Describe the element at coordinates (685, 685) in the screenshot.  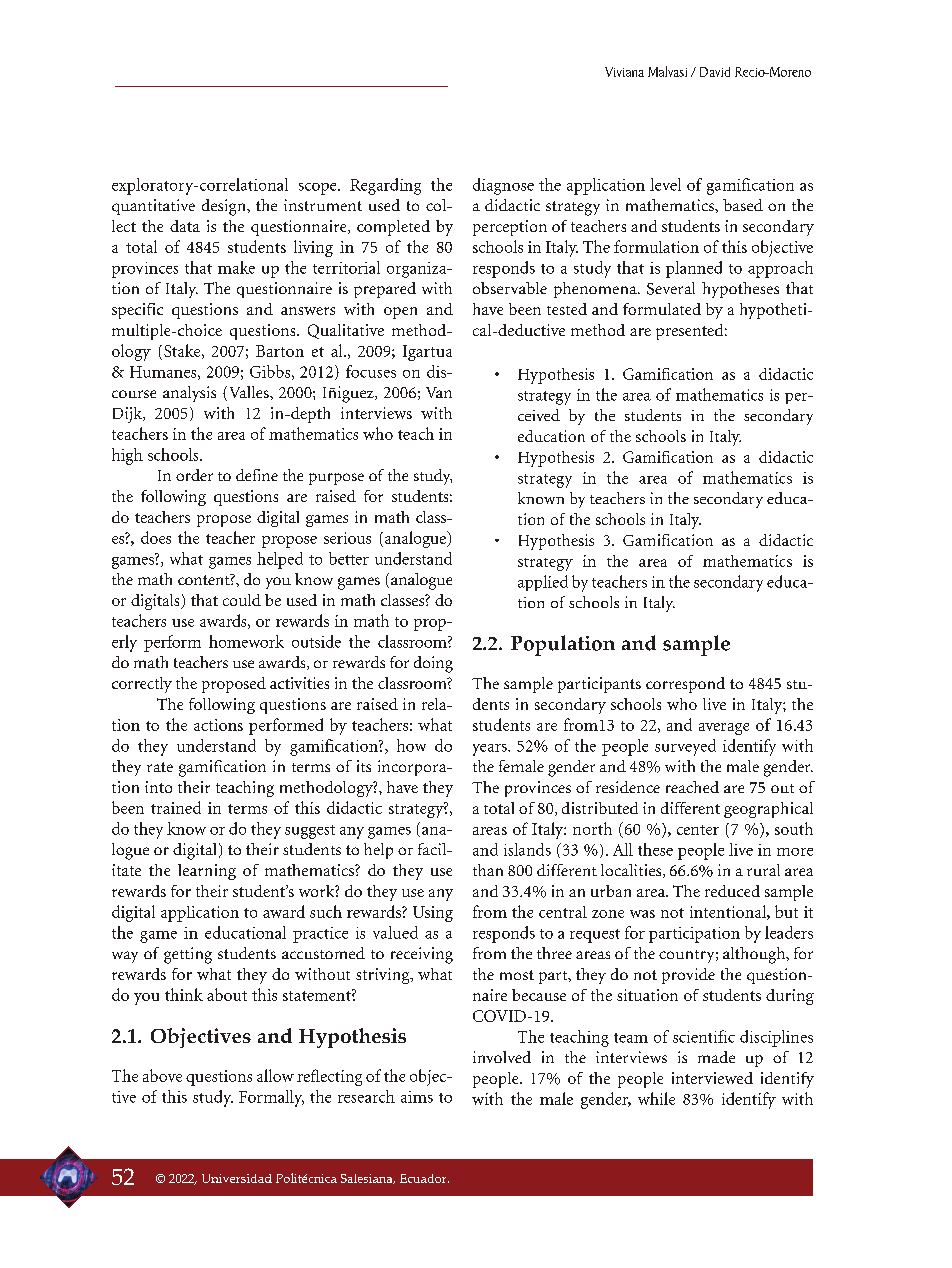
I see `correspond` at that location.
